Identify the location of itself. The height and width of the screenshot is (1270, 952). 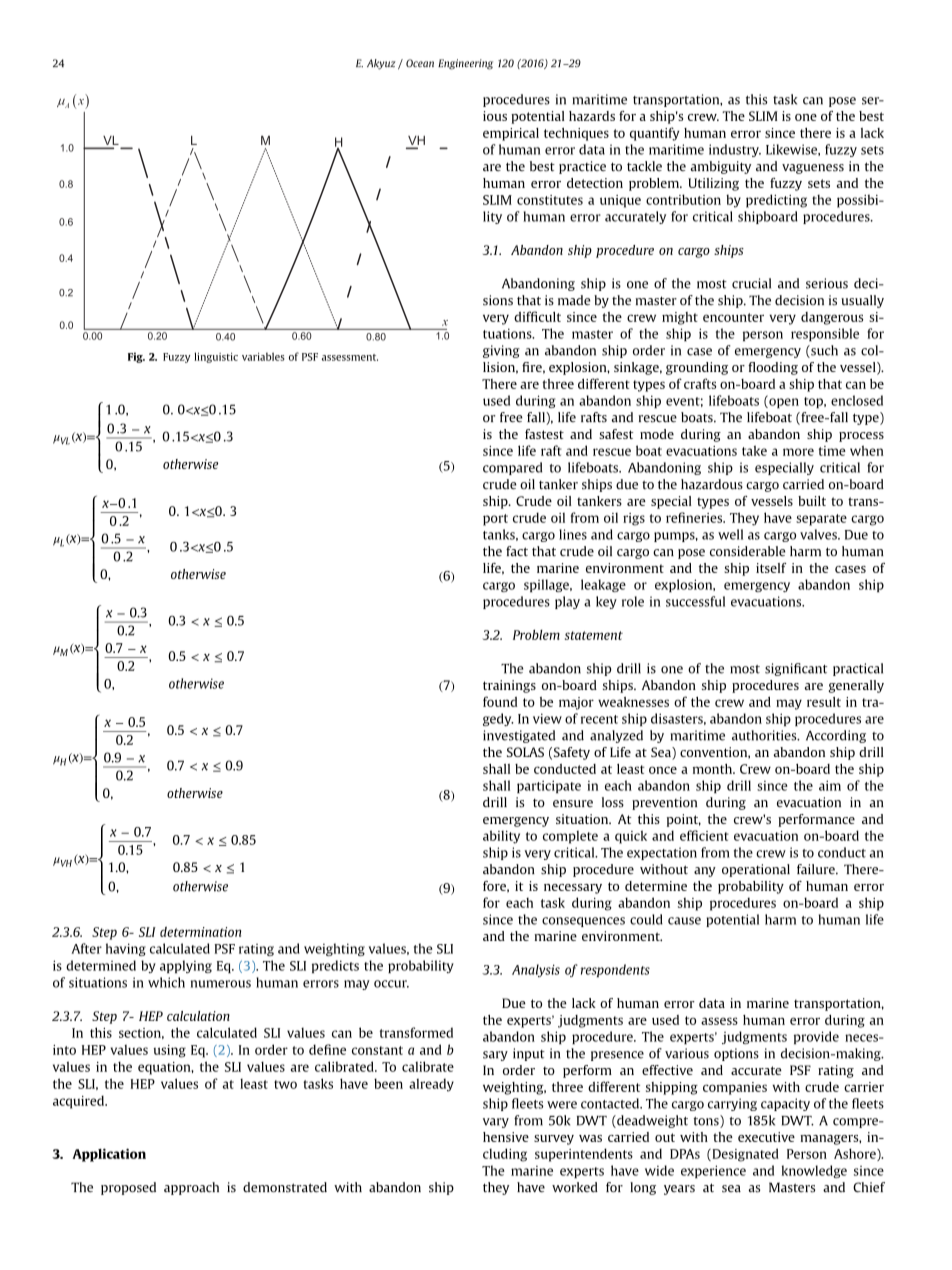
(771, 568).
